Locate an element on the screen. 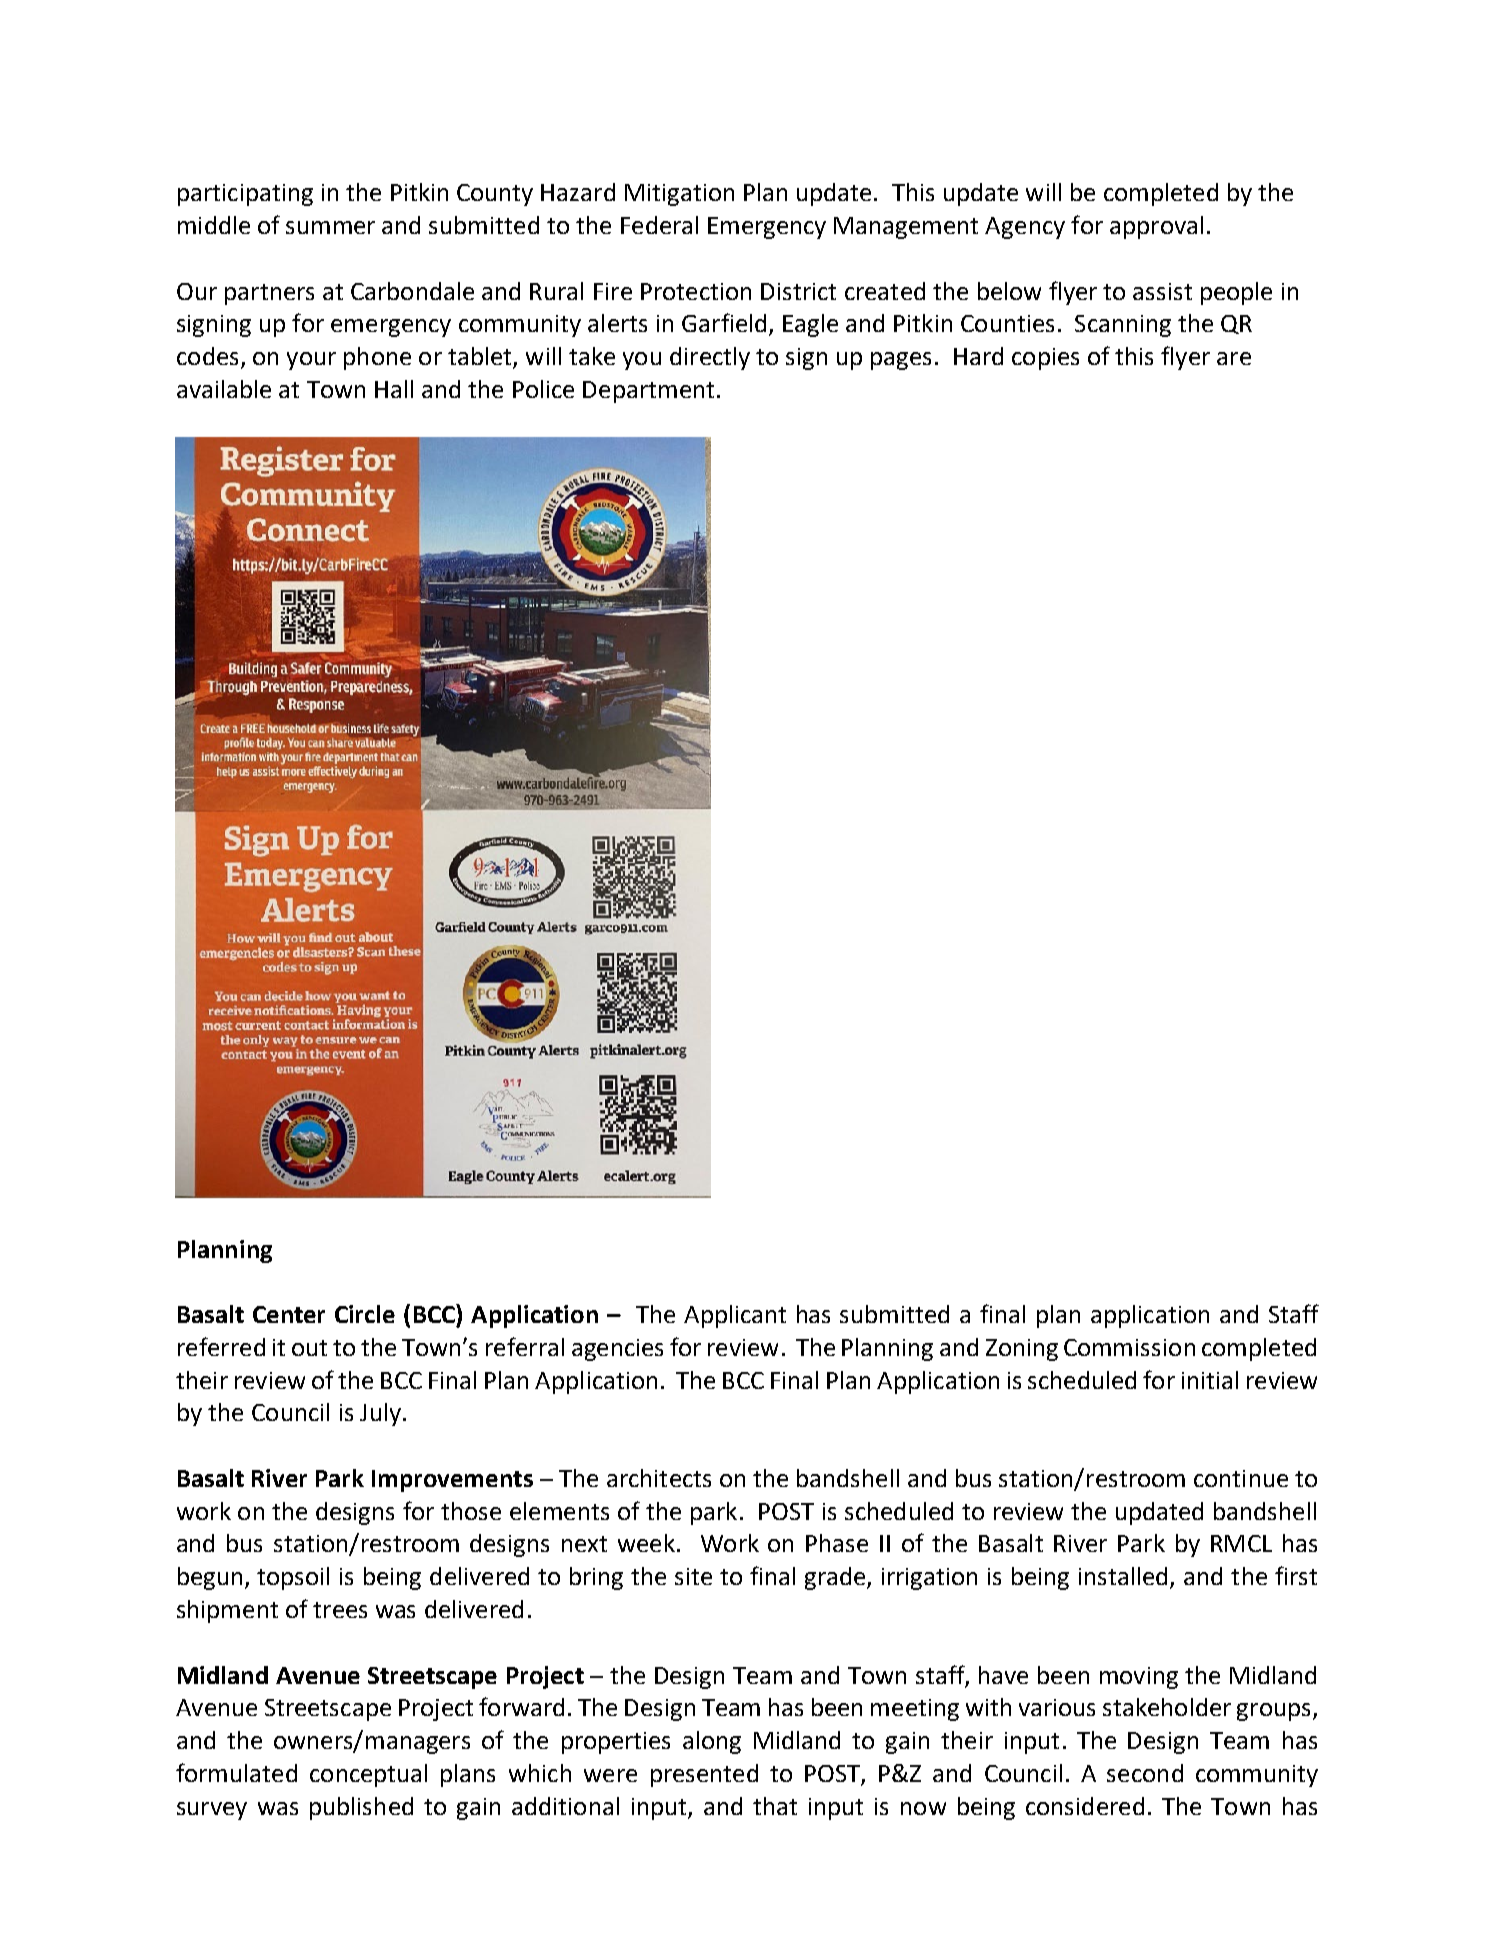 The height and width of the screenshot is (1933, 1494). Hall is located at coordinates (394, 389).
